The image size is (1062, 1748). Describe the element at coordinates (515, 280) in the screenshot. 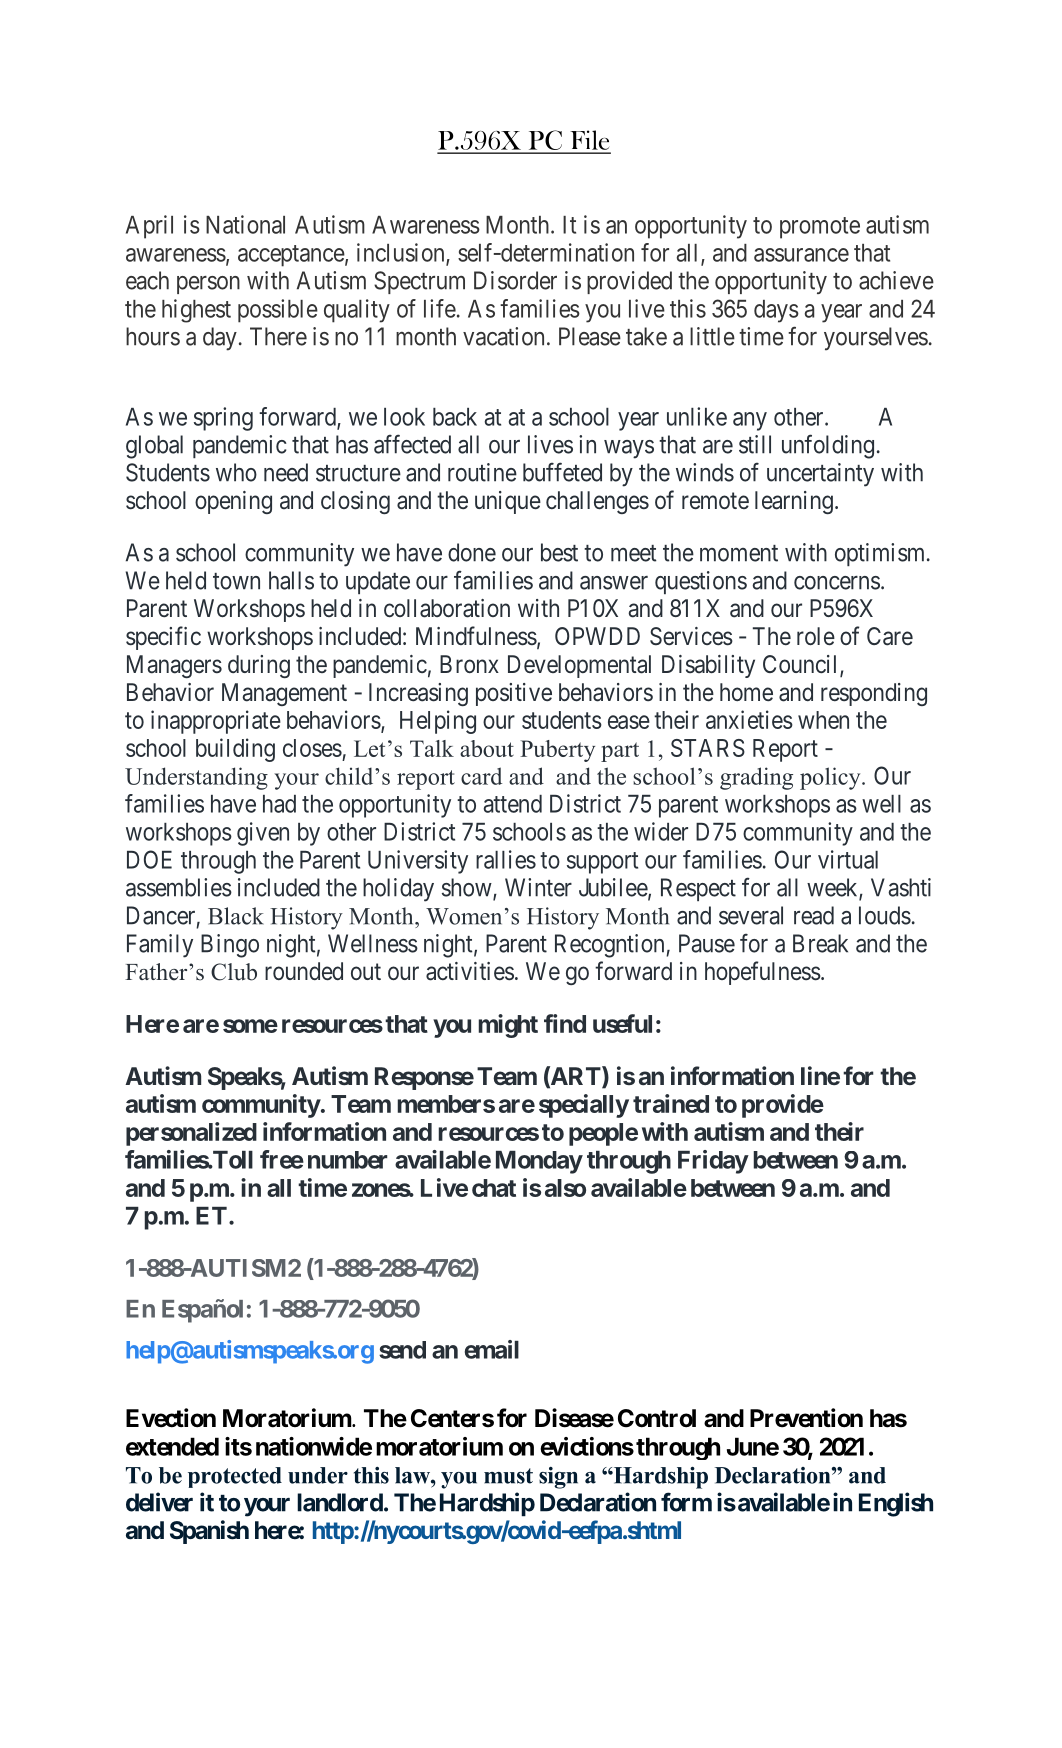

I see `Disorder` at that location.
